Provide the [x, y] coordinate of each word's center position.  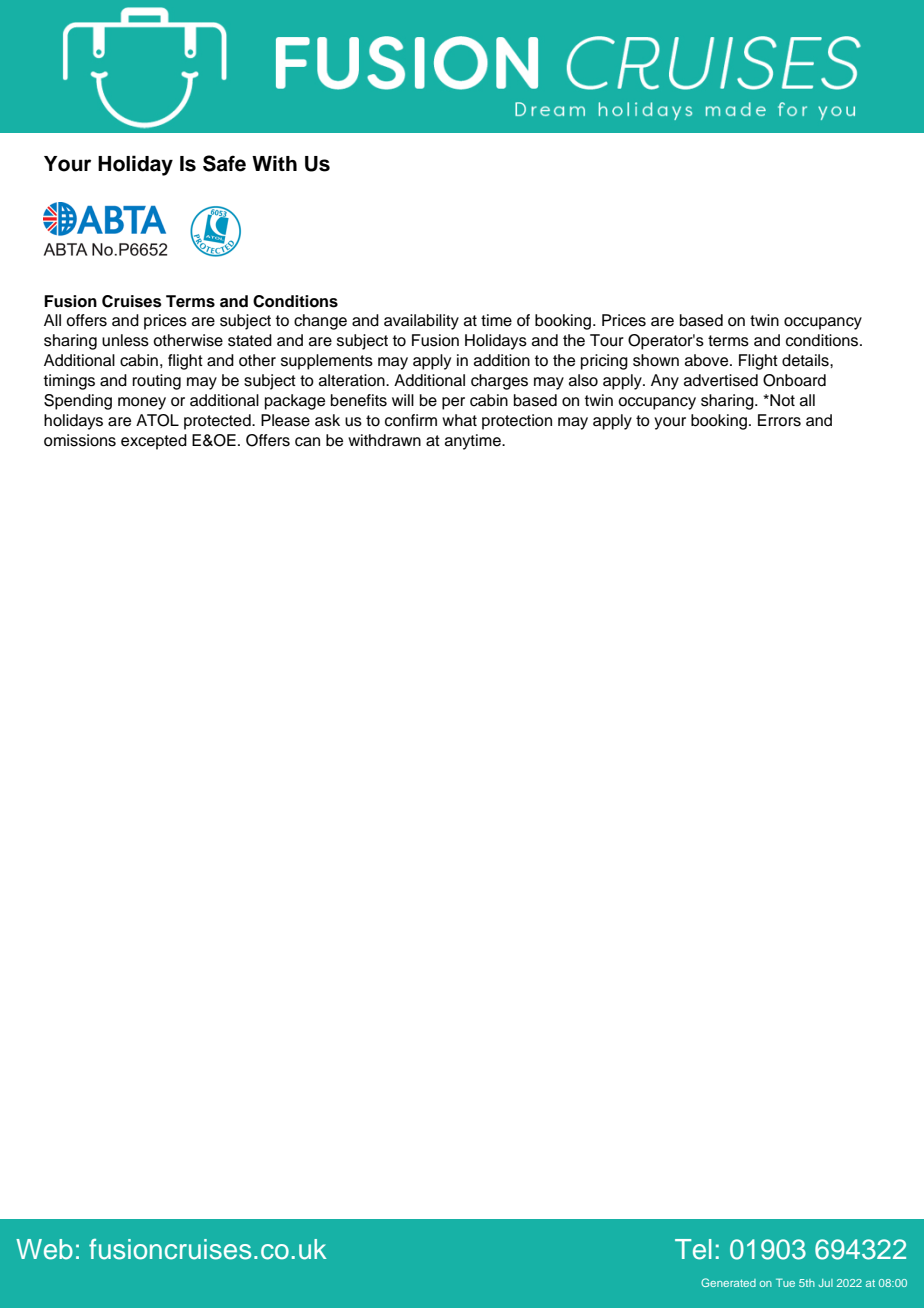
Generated [728, 1282]
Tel [693, 1249]
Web [44, 1249]
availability [421, 322]
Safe [224, 163]
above [708, 360]
